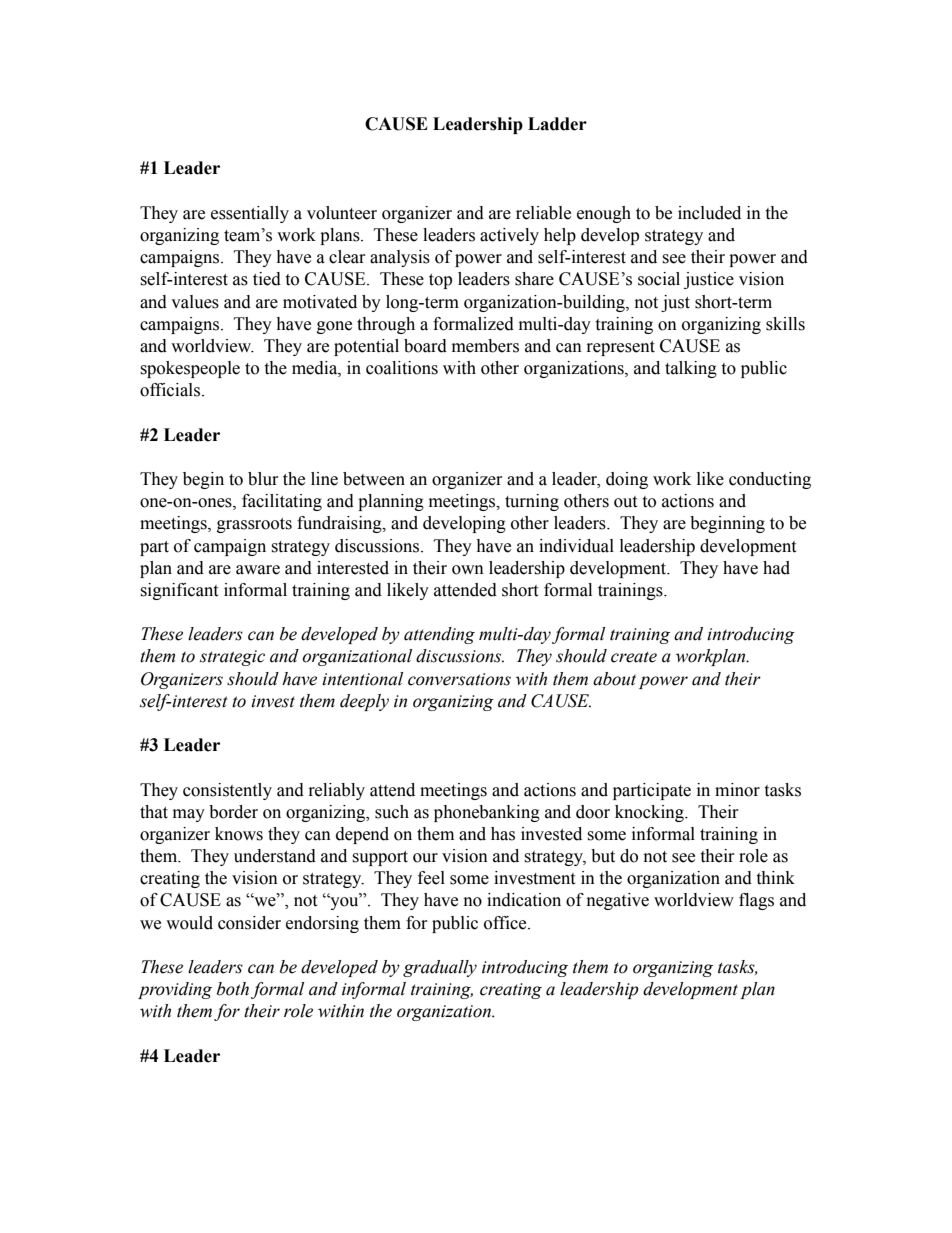 This page has width=952, height=1233. I want to click on officials, so click(171, 390).
